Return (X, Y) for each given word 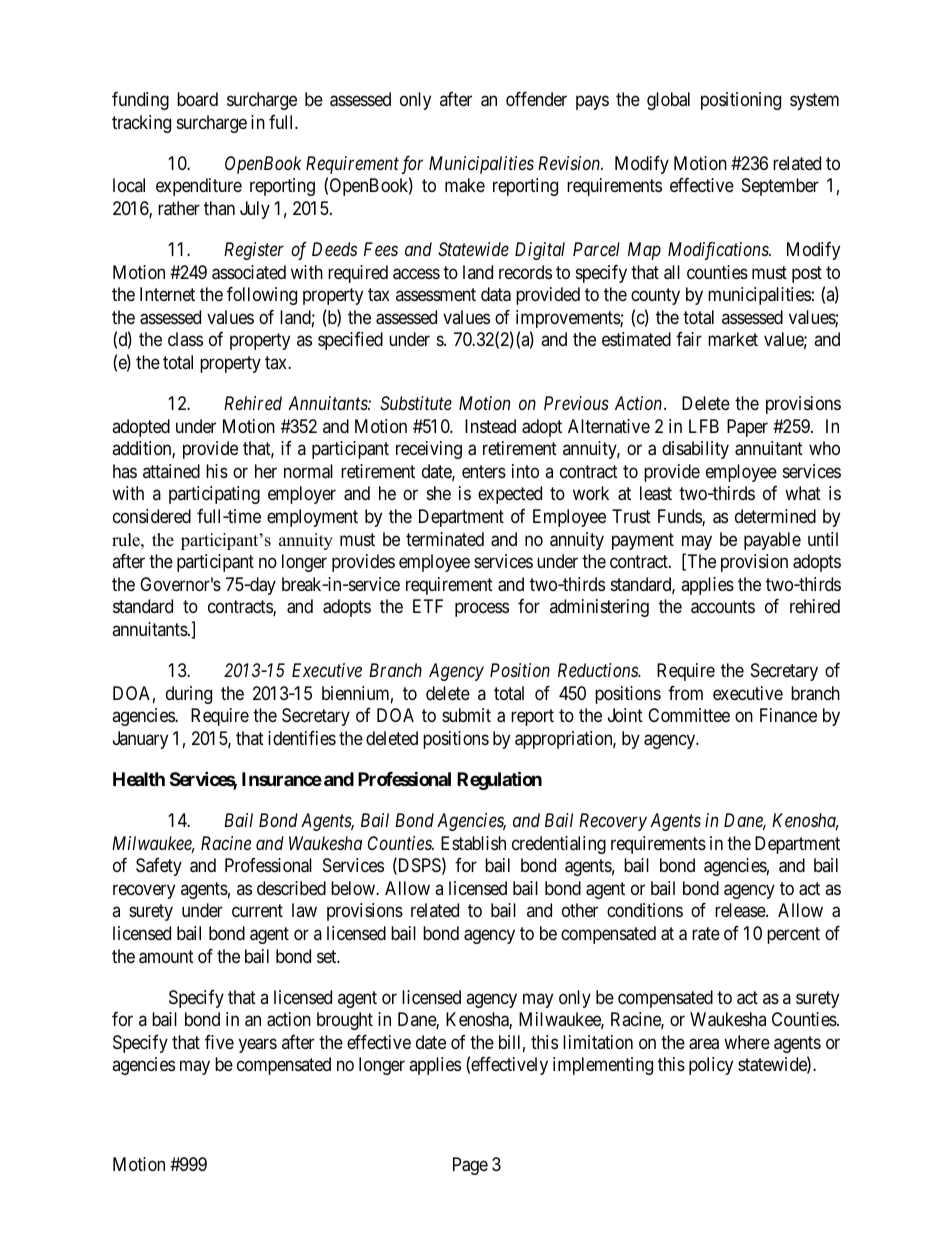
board (197, 99)
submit (466, 715)
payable (772, 541)
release (741, 910)
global (668, 101)
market (733, 339)
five (219, 1042)
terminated (445, 539)
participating (214, 495)
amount (166, 957)
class (185, 339)
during (189, 695)
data (496, 294)
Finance (788, 715)
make (465, 185)
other (580, 910)
